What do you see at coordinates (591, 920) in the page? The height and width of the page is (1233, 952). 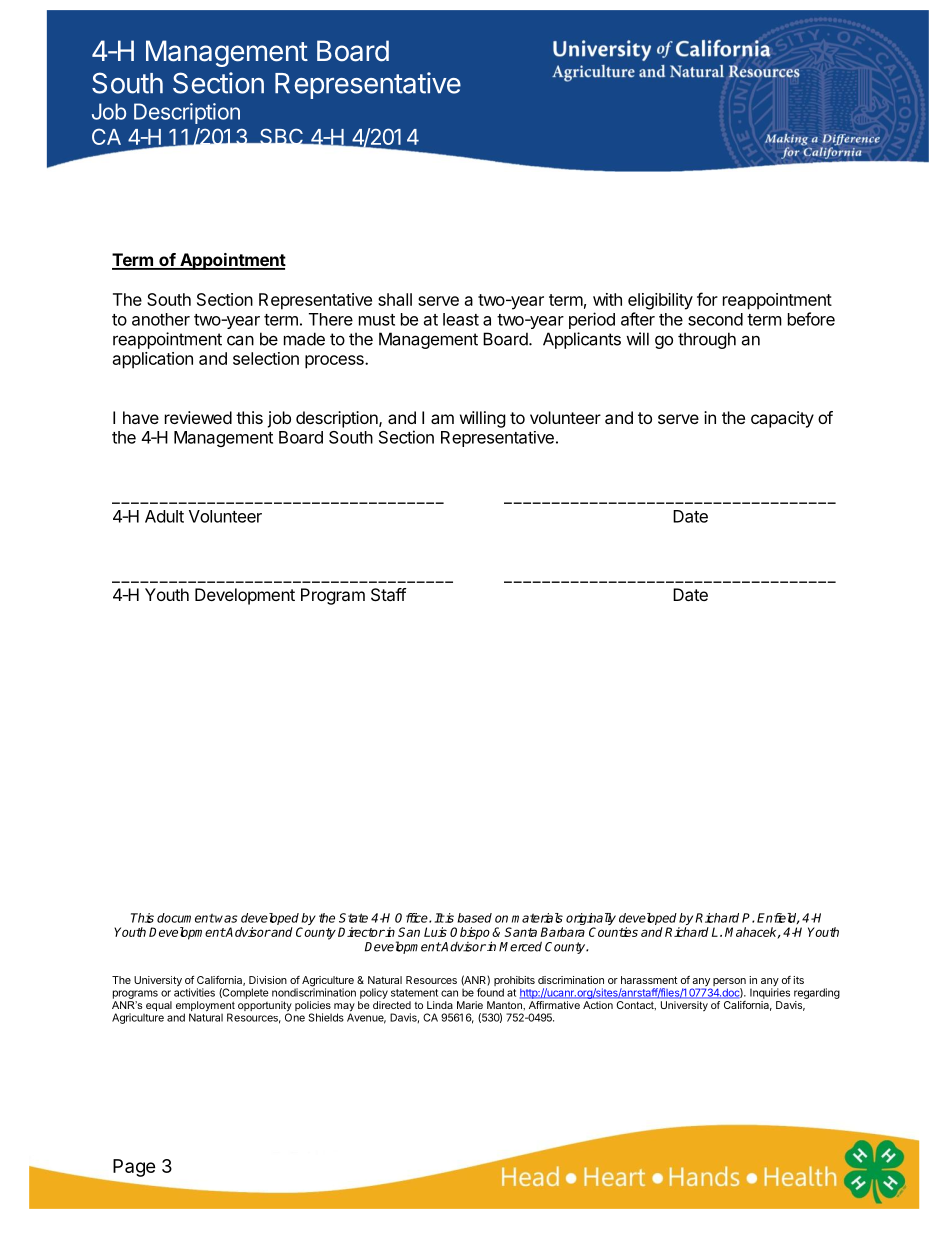 I see `originally` at bounding box center [591, 920].
